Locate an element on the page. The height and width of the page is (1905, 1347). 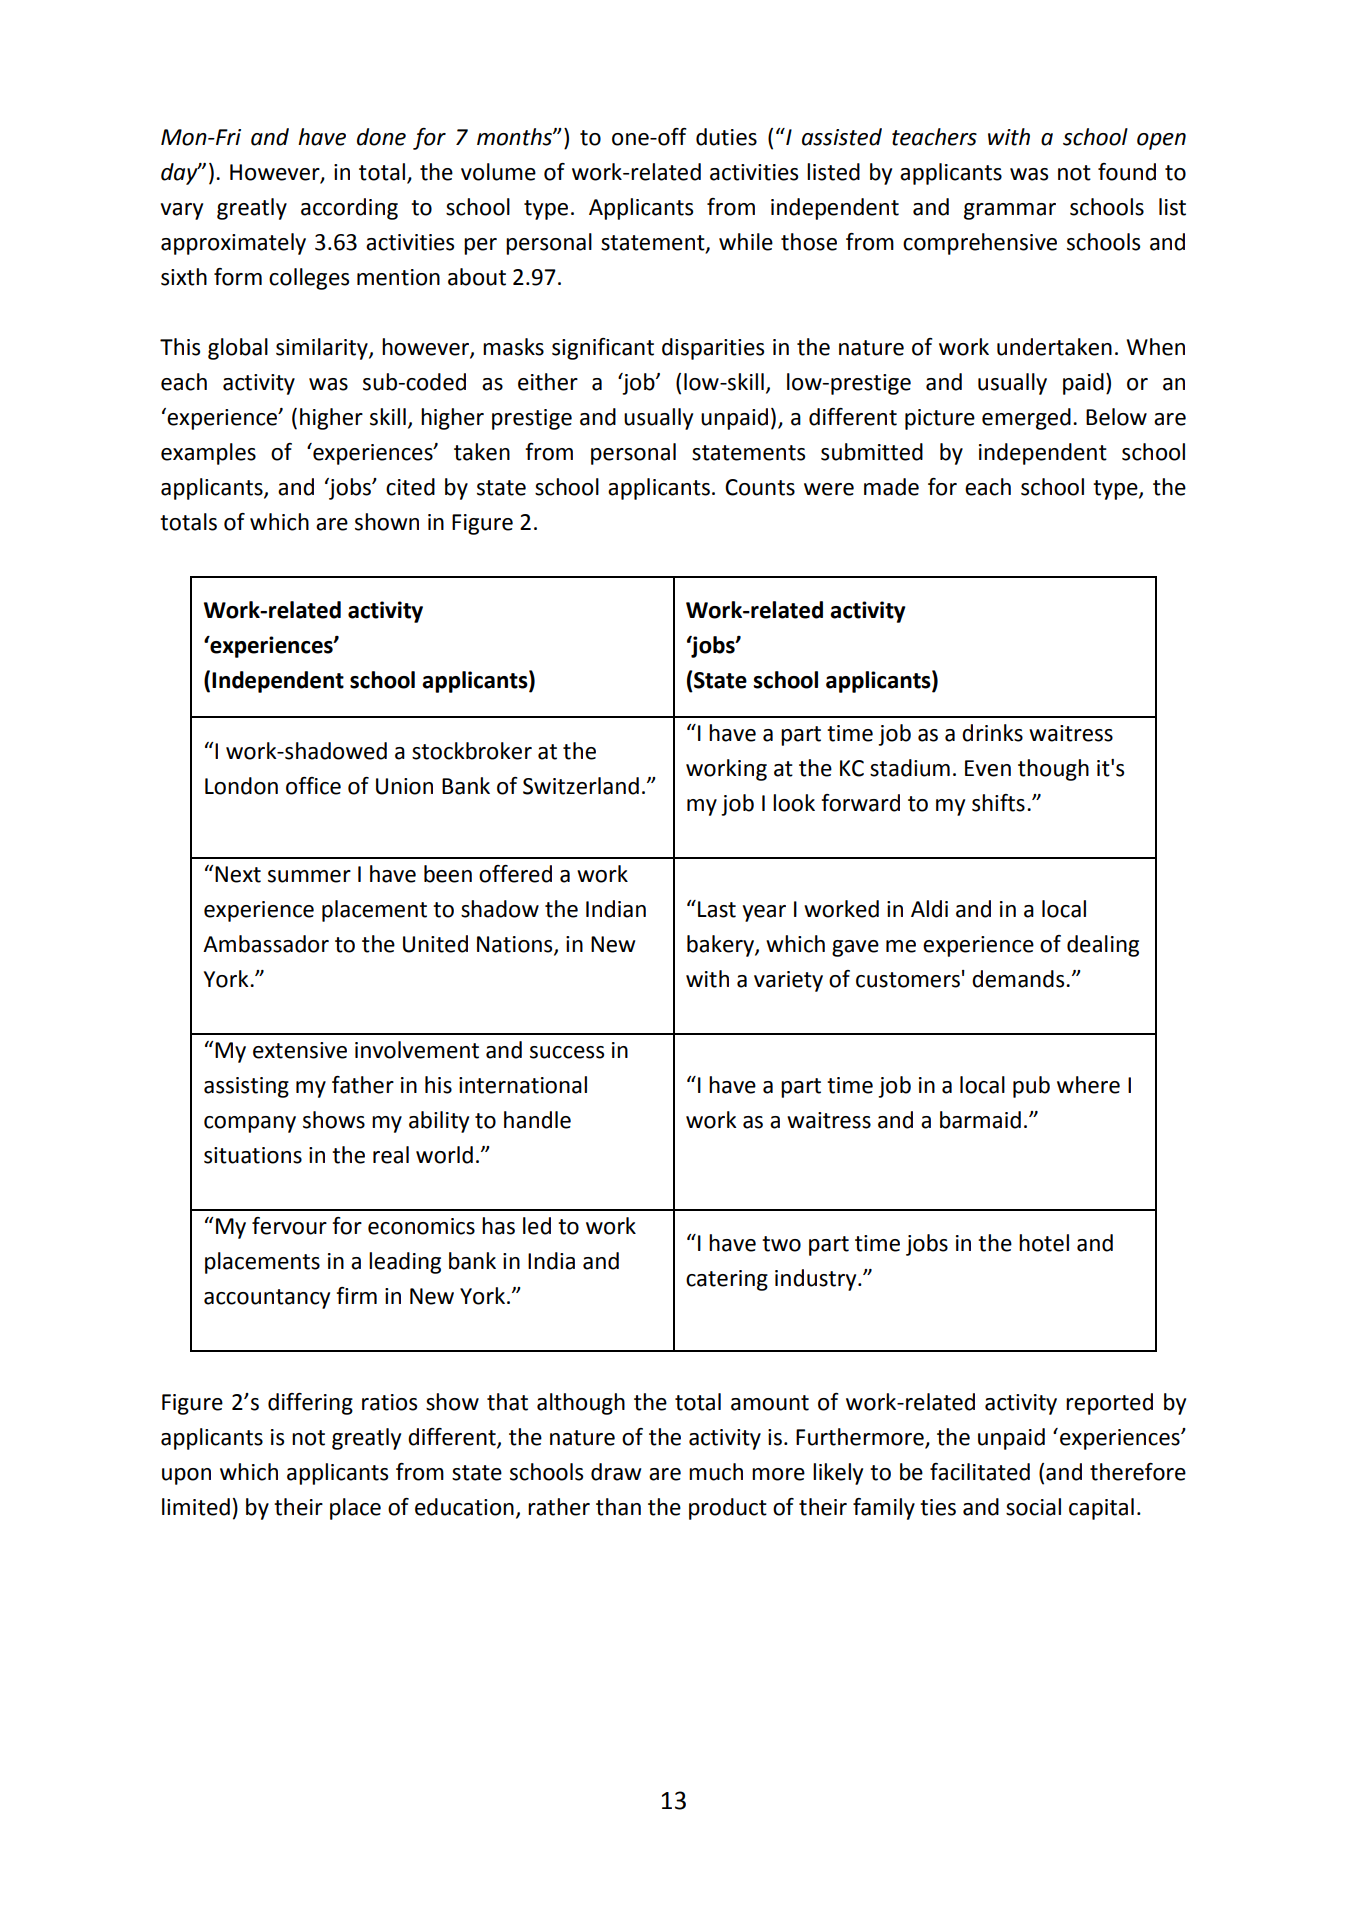
grammar is located at coordinates (1010, 211).
